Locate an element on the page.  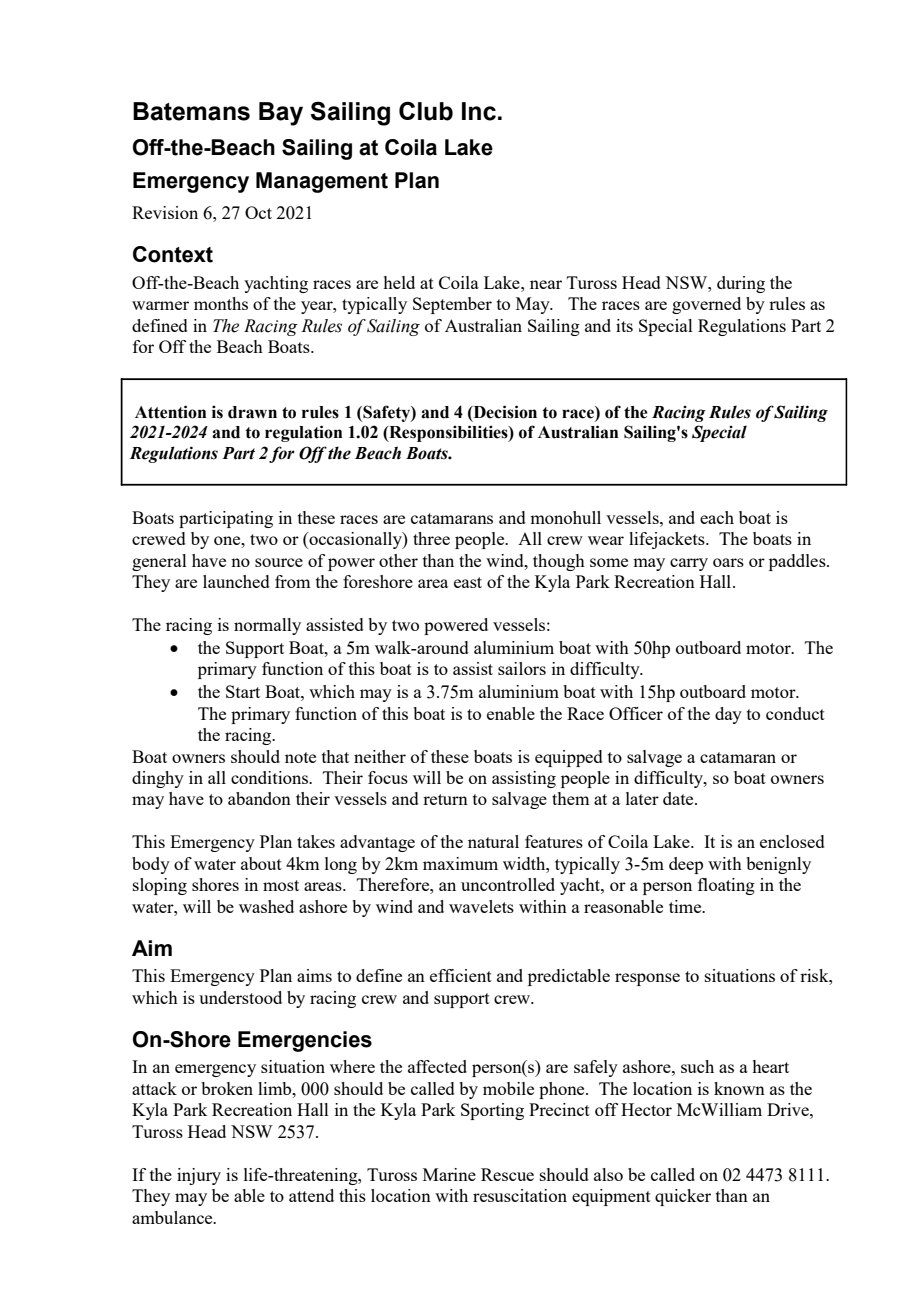
east is located at coordinates (468, 582).
